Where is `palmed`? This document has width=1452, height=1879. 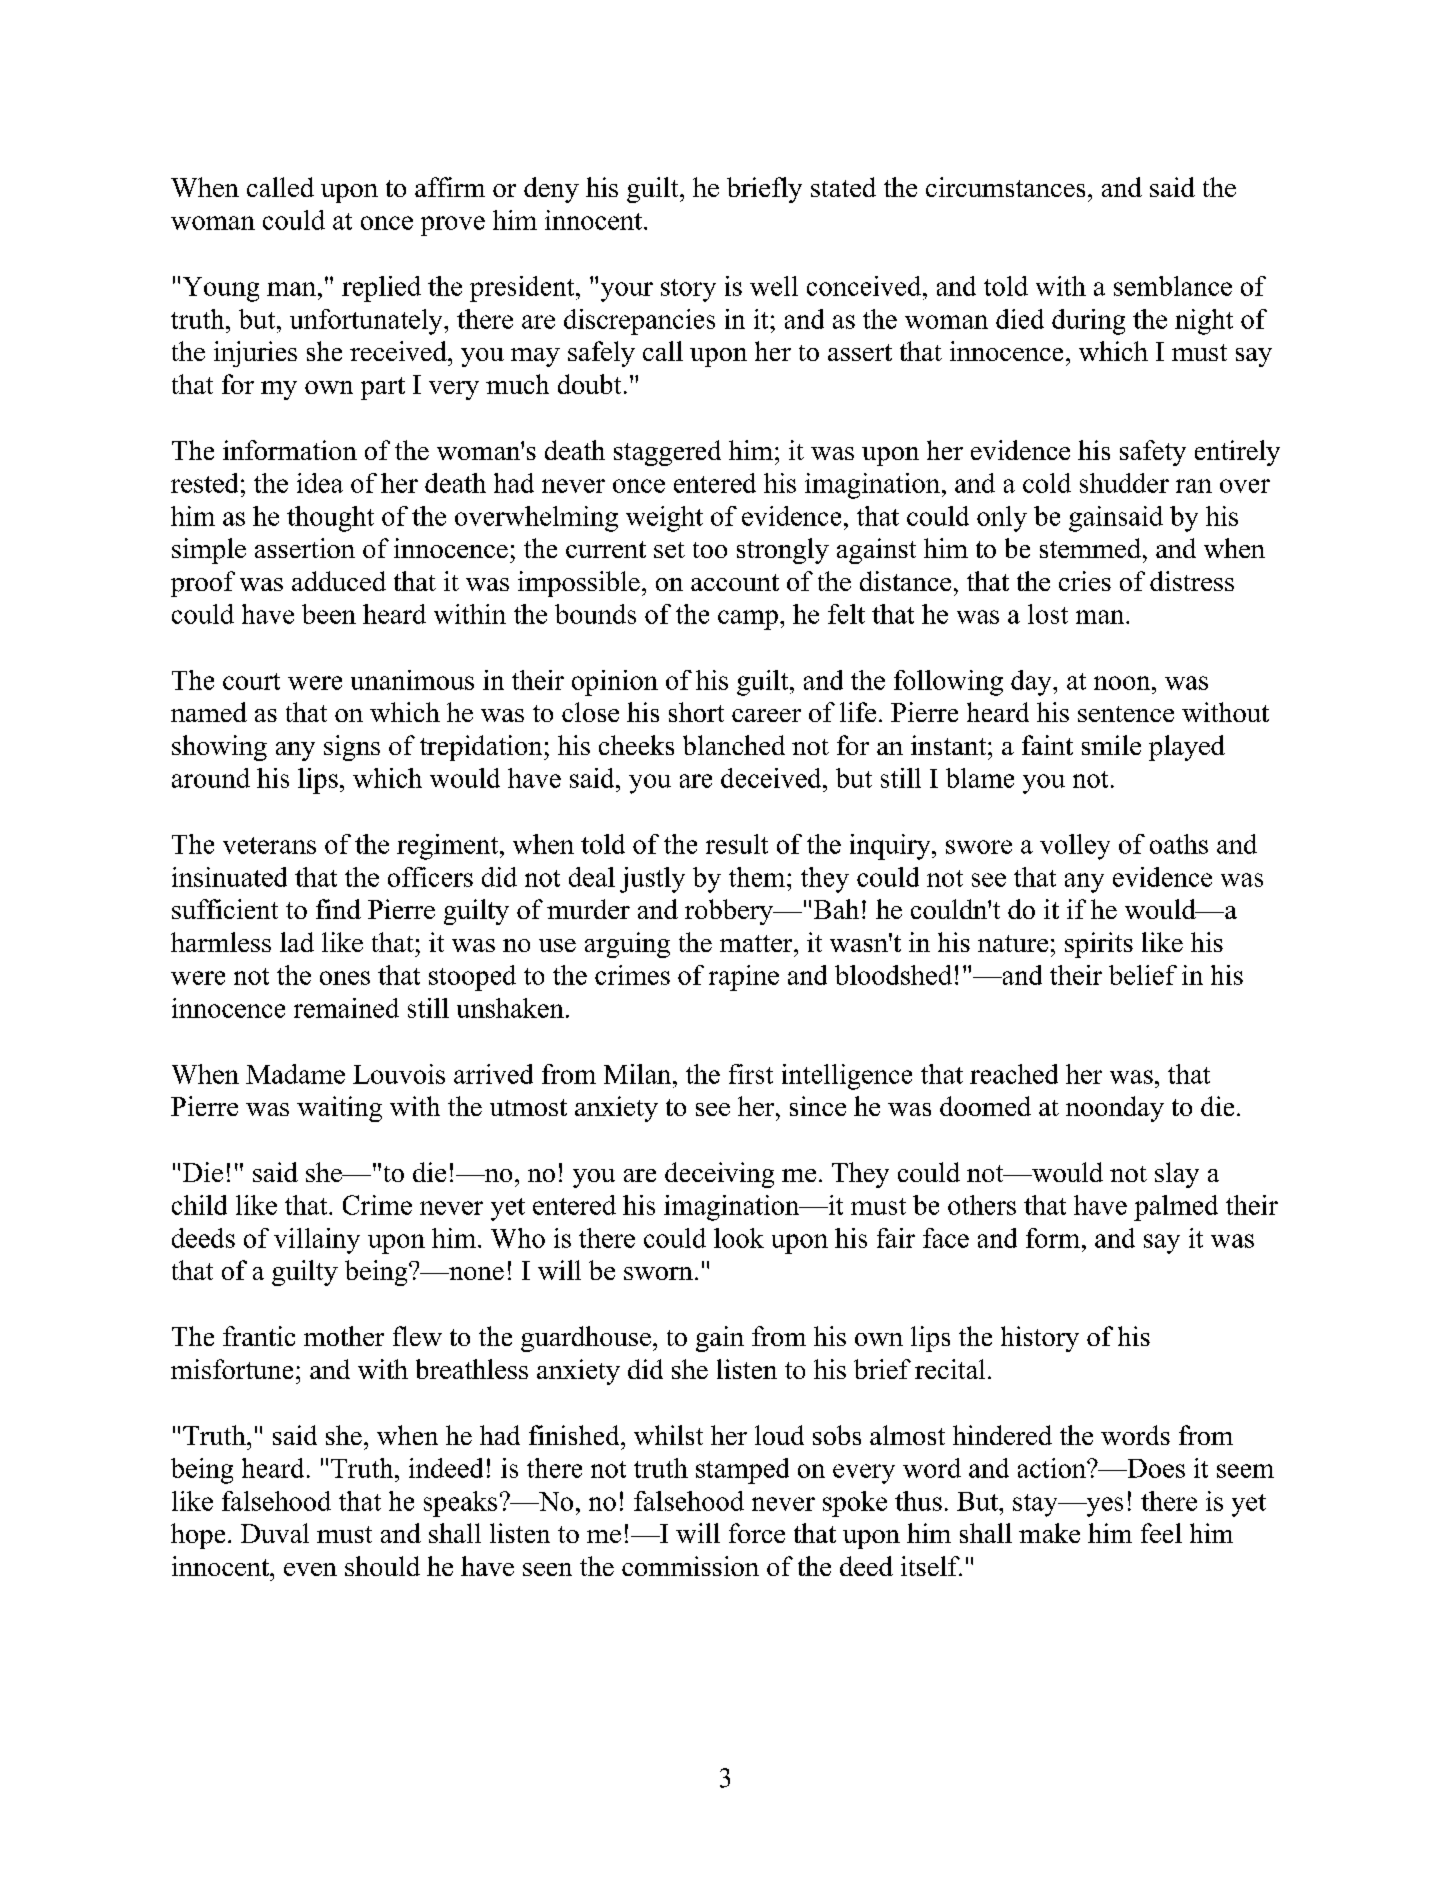
palmed is located at coordinates (1176, 1208).
